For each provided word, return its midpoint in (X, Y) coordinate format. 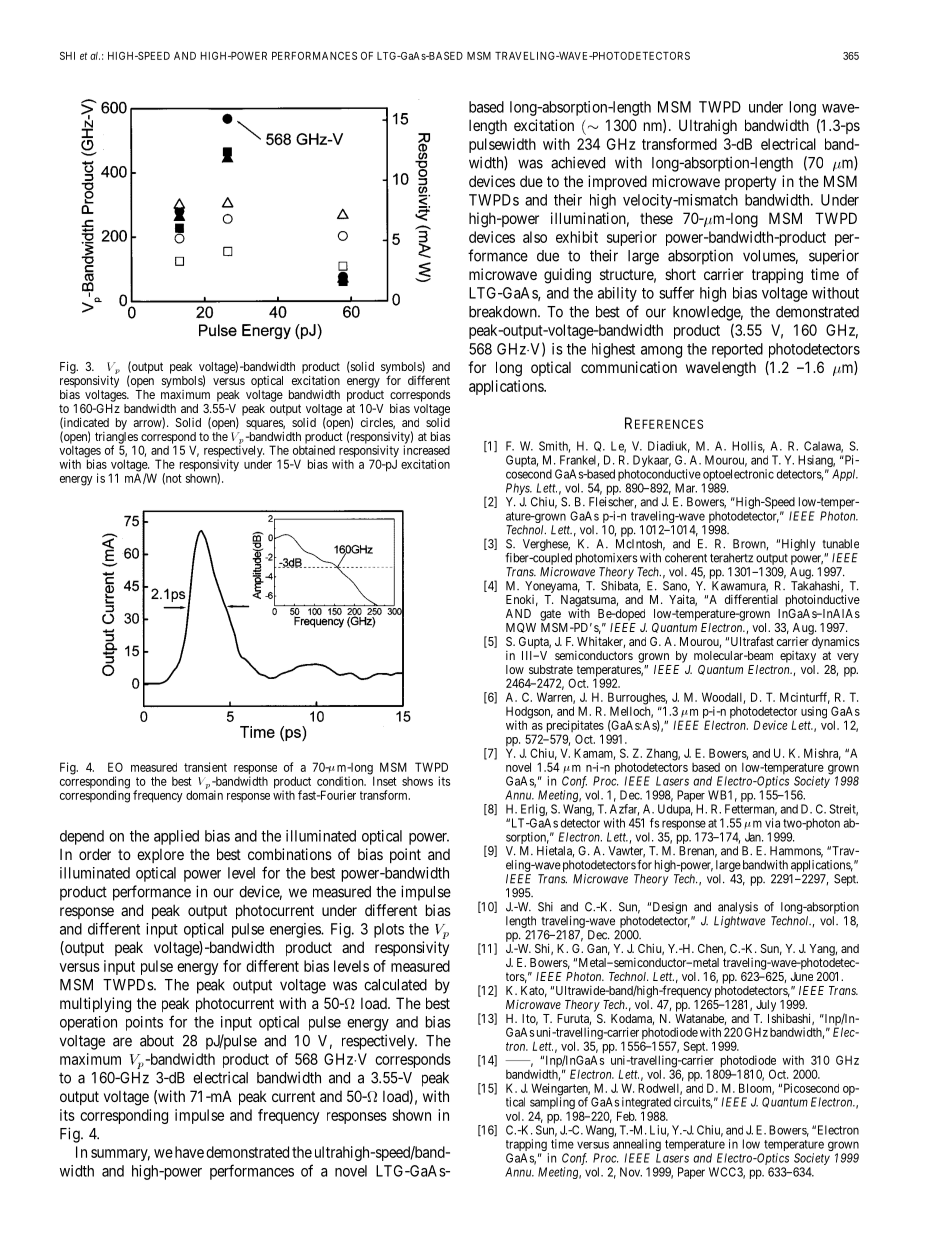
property (750, 183)
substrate (551, 669)
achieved (578, 162)
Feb (626, 1116)
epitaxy (798, 657)
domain (204, 795)
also (535, 237)
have (189, 1152)
